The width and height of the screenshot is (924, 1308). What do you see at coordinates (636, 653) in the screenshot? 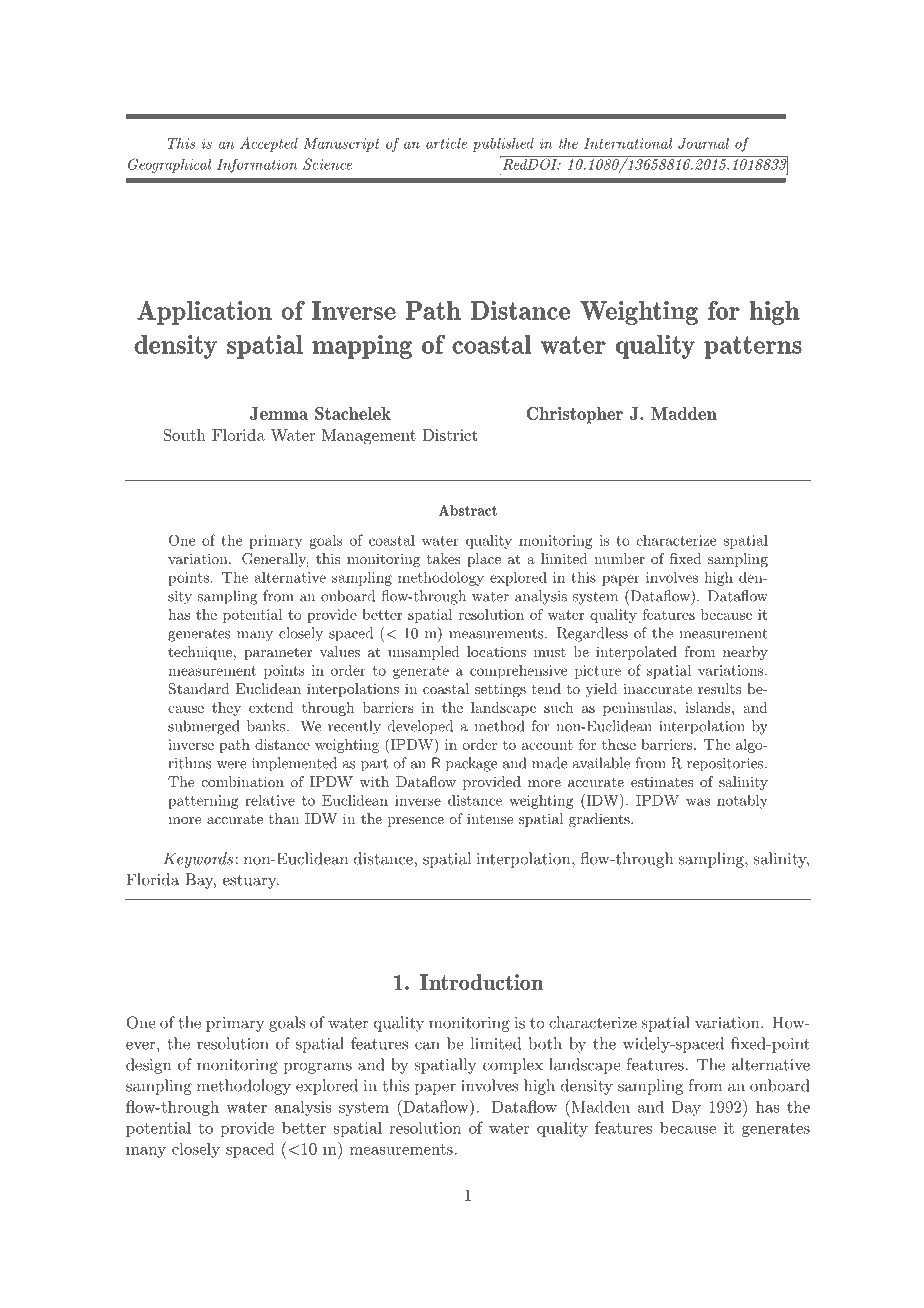
I see `interpolated` at bounding box center [636, 653].
